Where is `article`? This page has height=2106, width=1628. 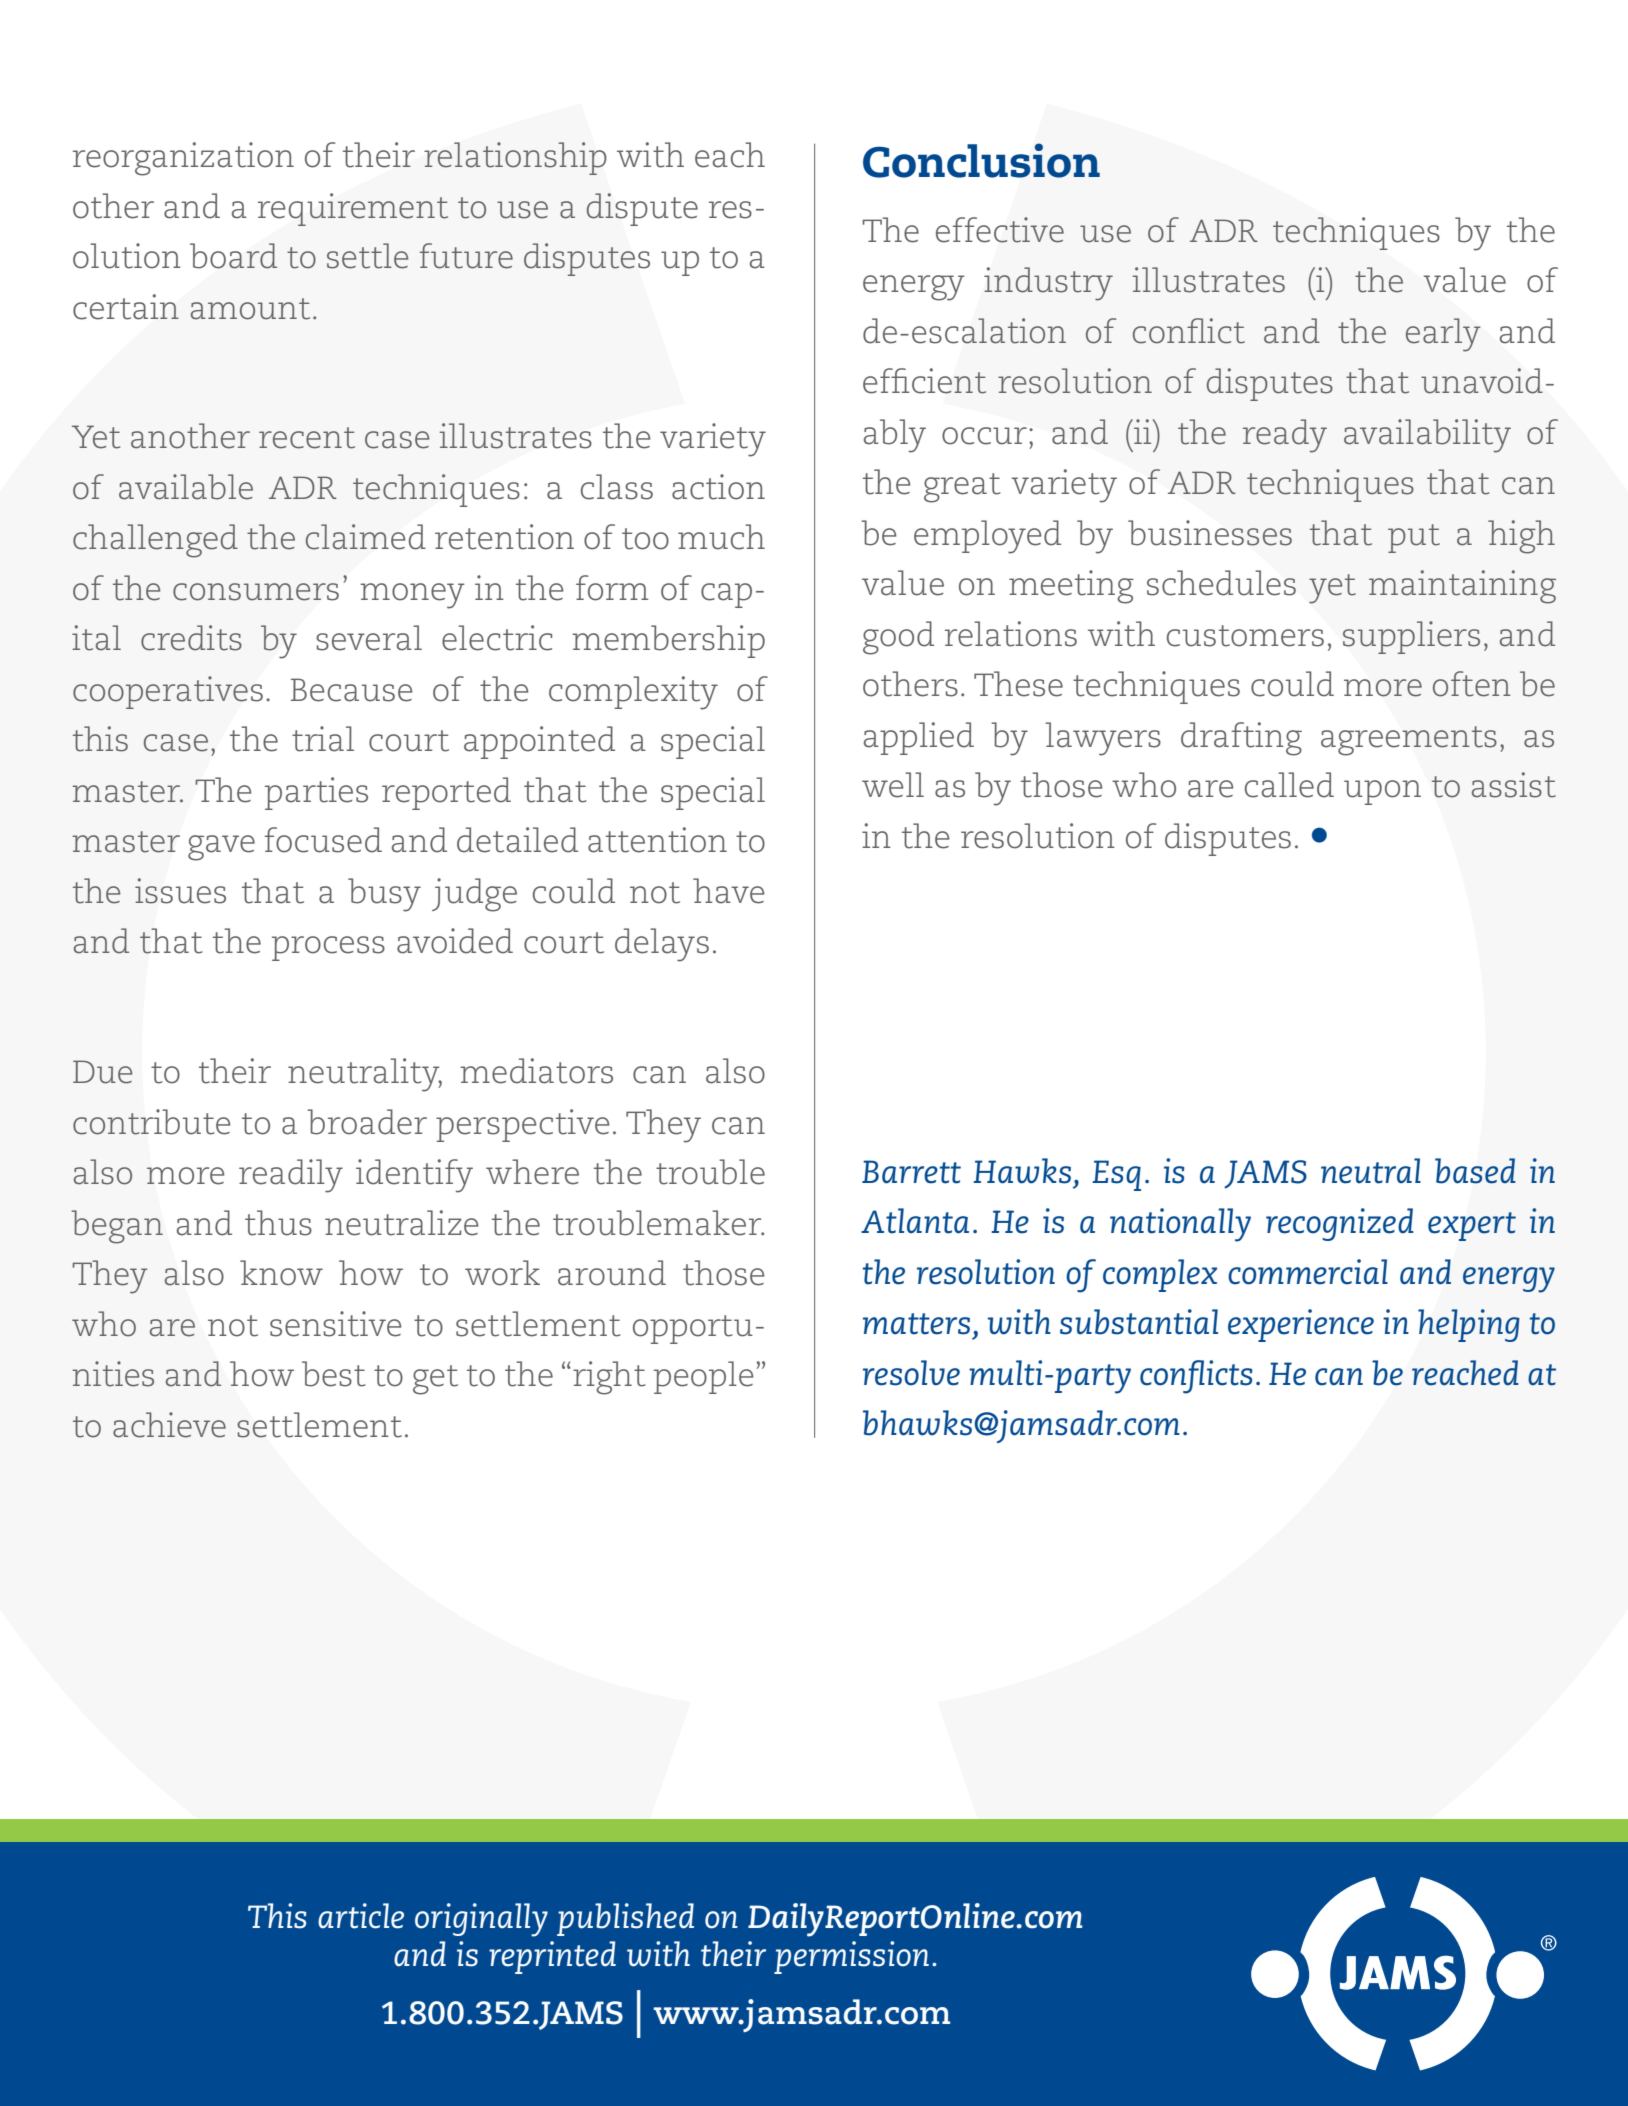
article is located at coordinates (361, 1916).
